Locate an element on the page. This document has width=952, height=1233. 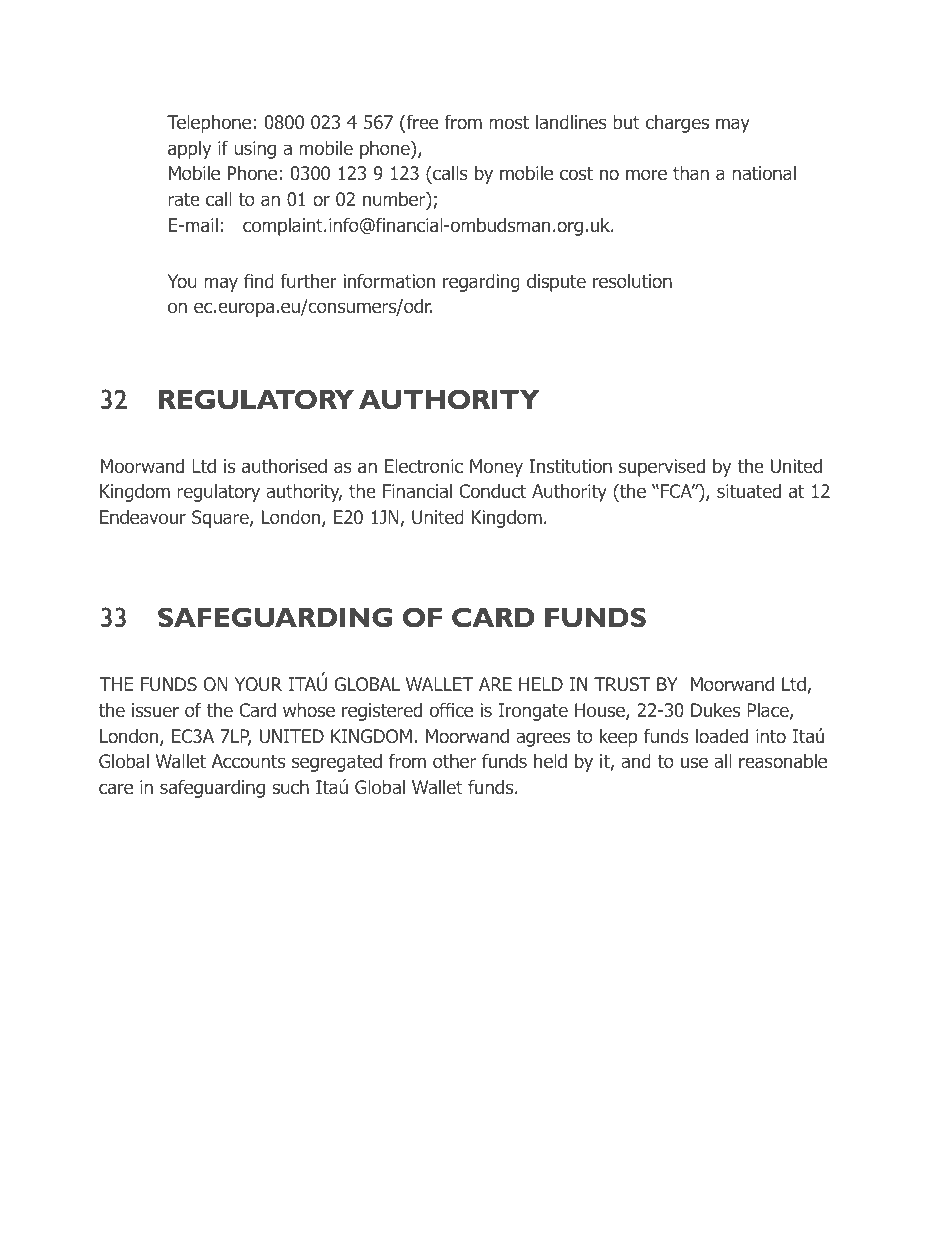
registered is located at coordinates (382, 712).
